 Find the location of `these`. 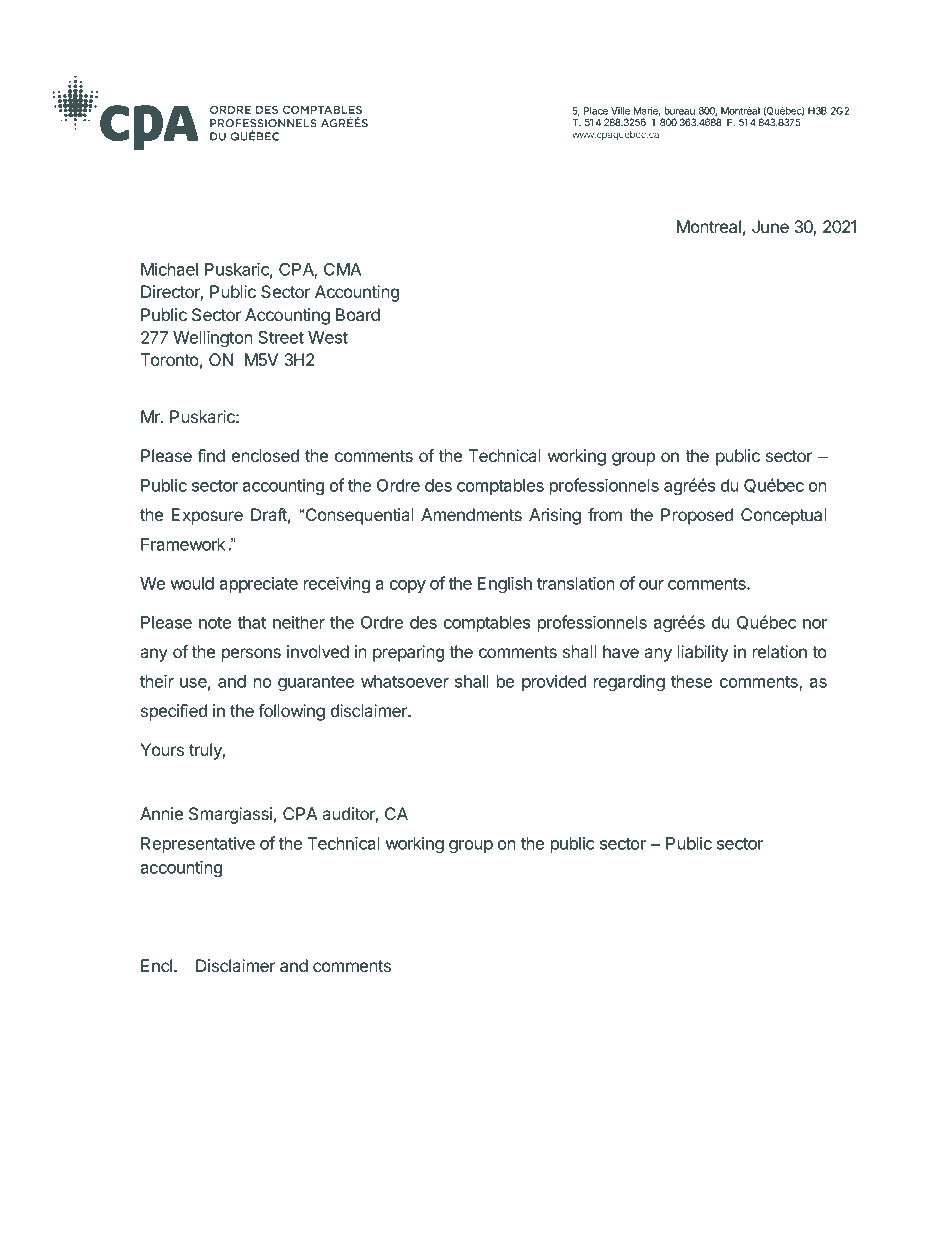

these is located at coordinates (691, 681).
